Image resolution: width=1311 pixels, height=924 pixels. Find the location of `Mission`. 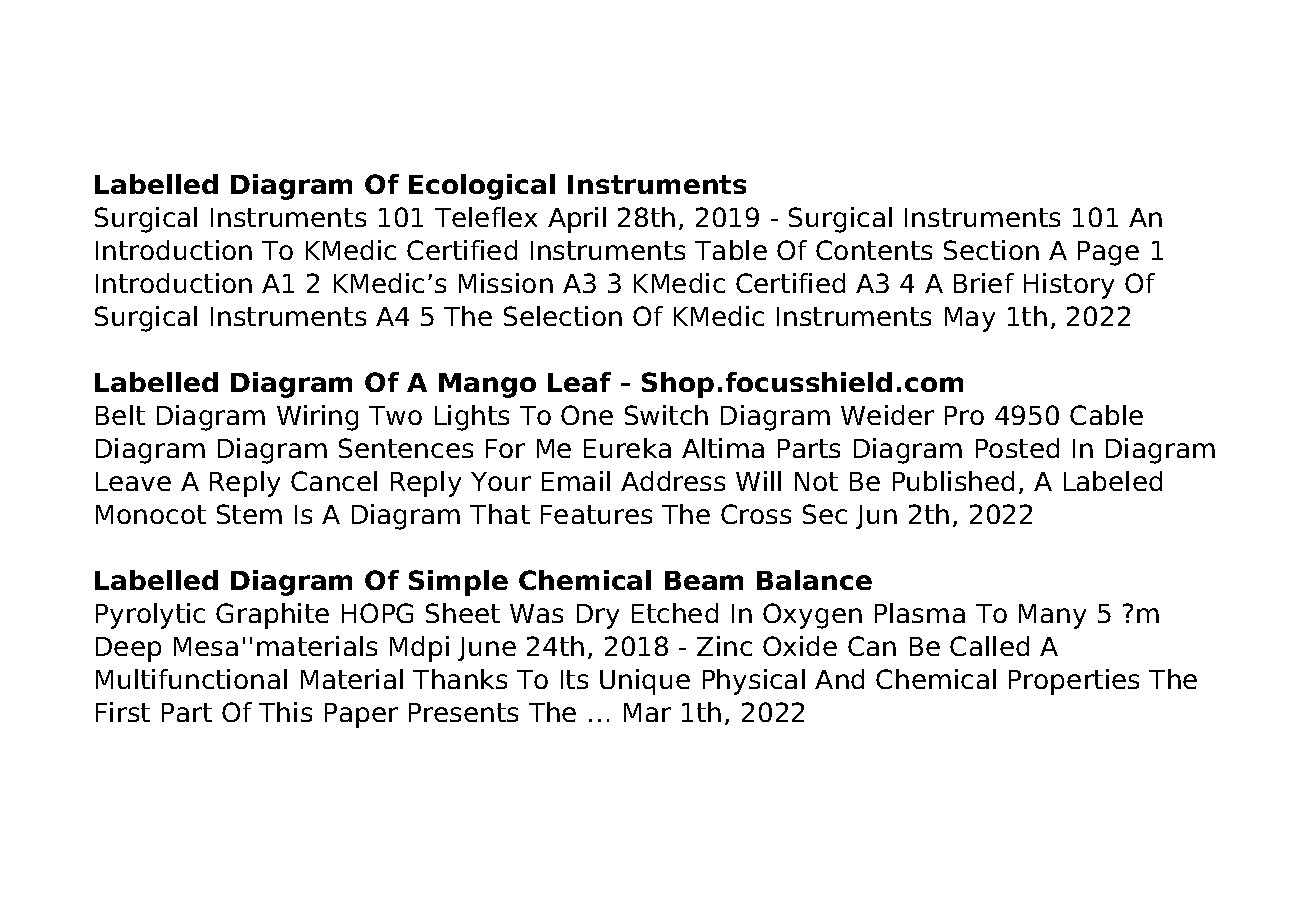

Mission is located at coordinates (506, 283).
